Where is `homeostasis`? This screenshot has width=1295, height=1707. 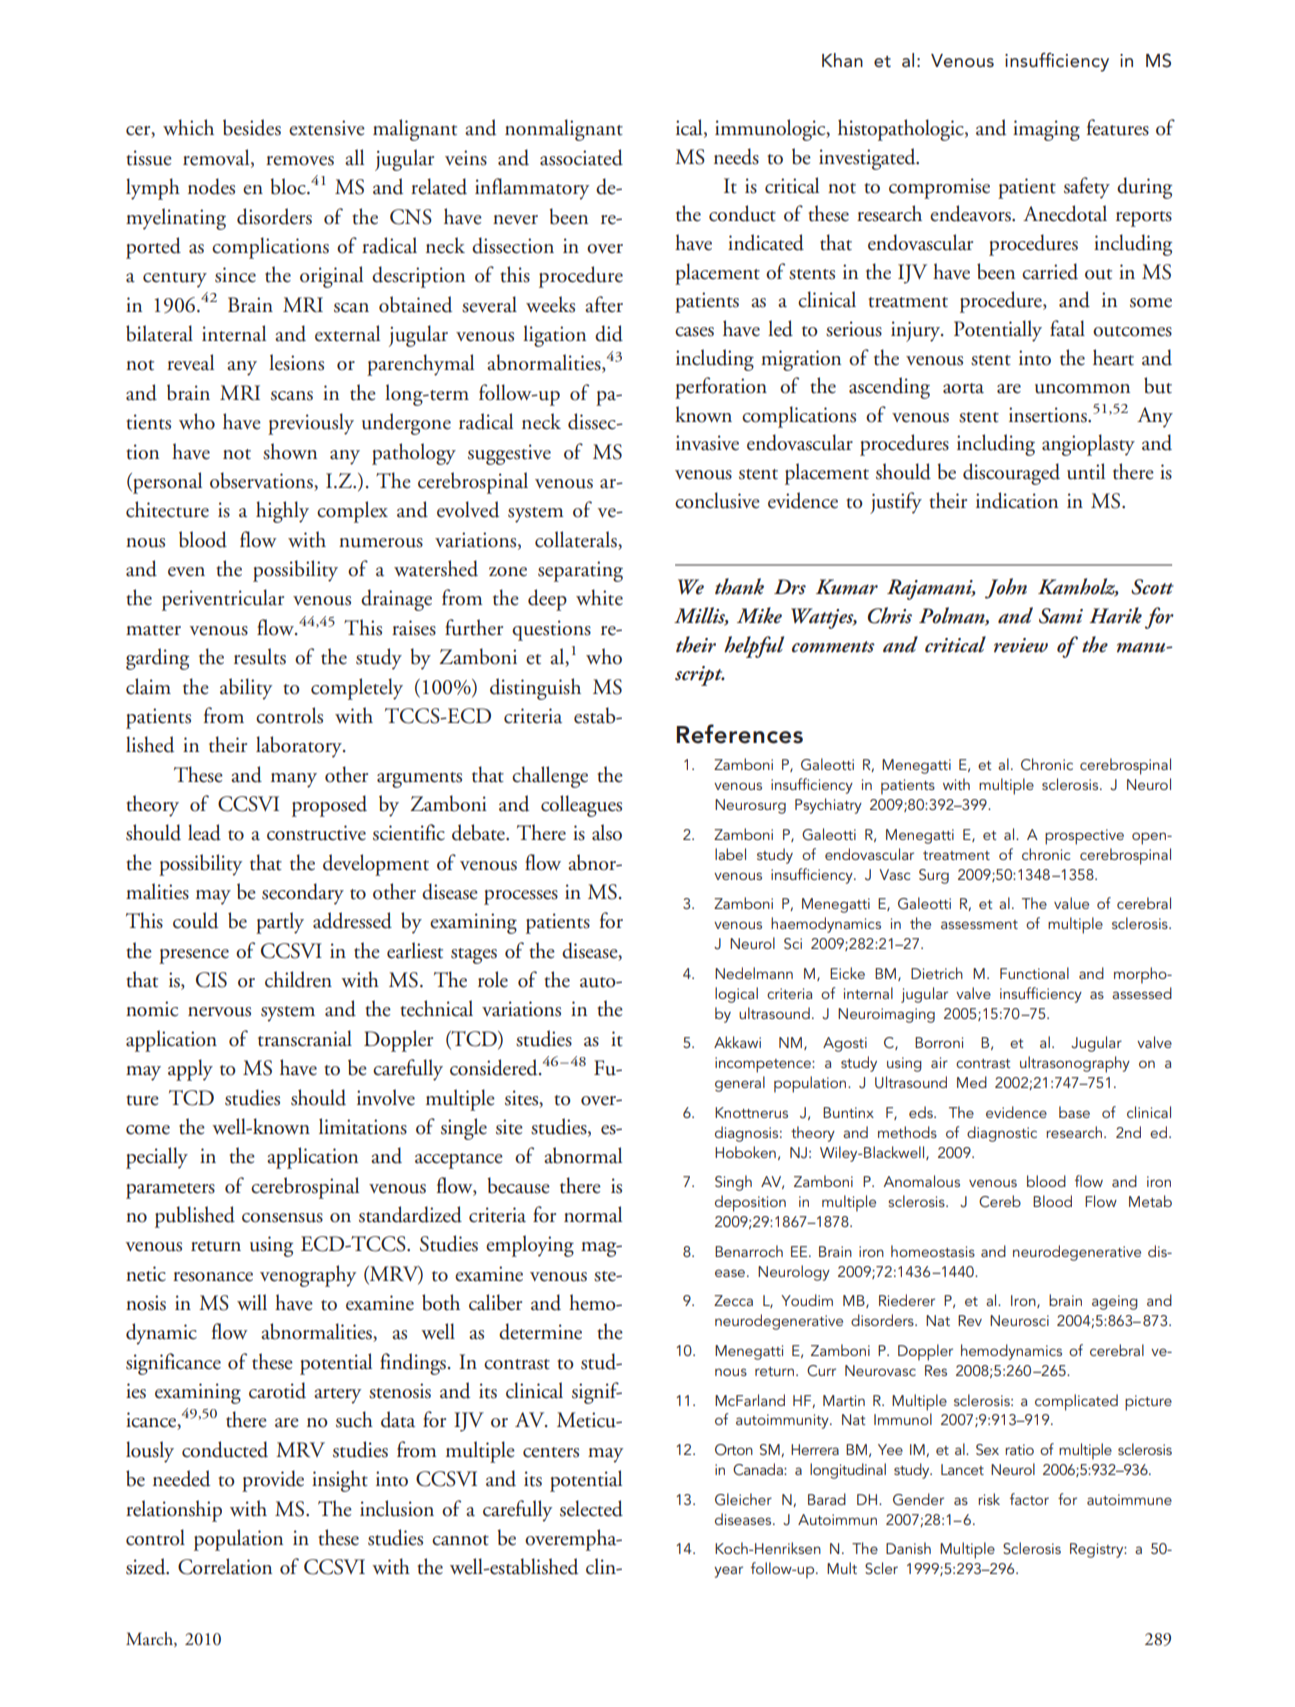 homeostasis is located at coordinates (933, 1251).
